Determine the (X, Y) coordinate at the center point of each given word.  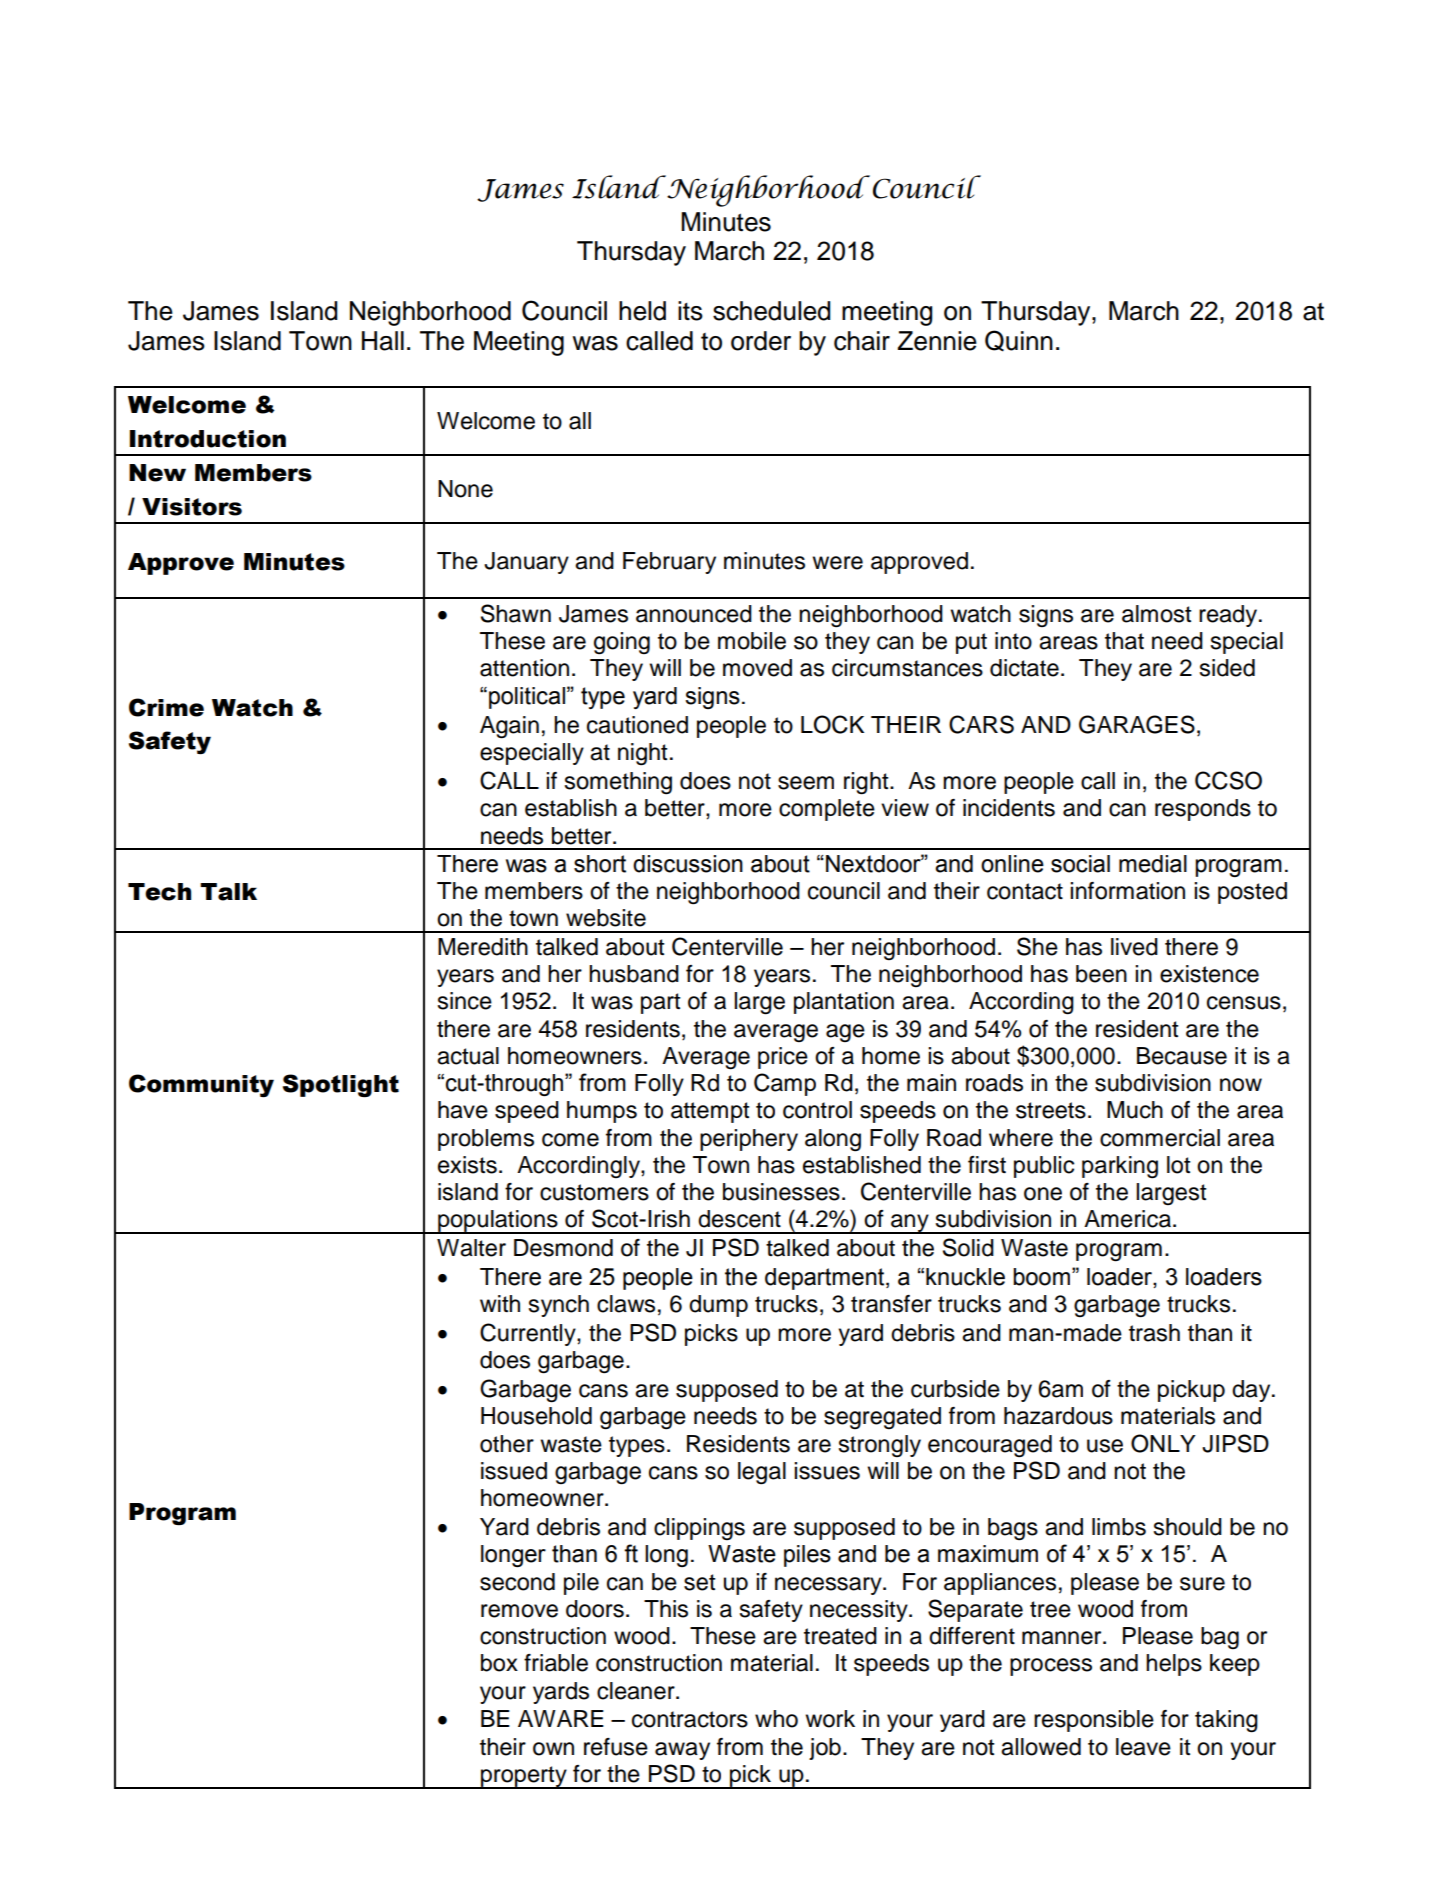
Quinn (1019, 341)
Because (1182, 1056)
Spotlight (341, 1086)
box (499, 1663)
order (761, 341)
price (783, 1058)
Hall (383, 341)
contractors (690, 1719)
